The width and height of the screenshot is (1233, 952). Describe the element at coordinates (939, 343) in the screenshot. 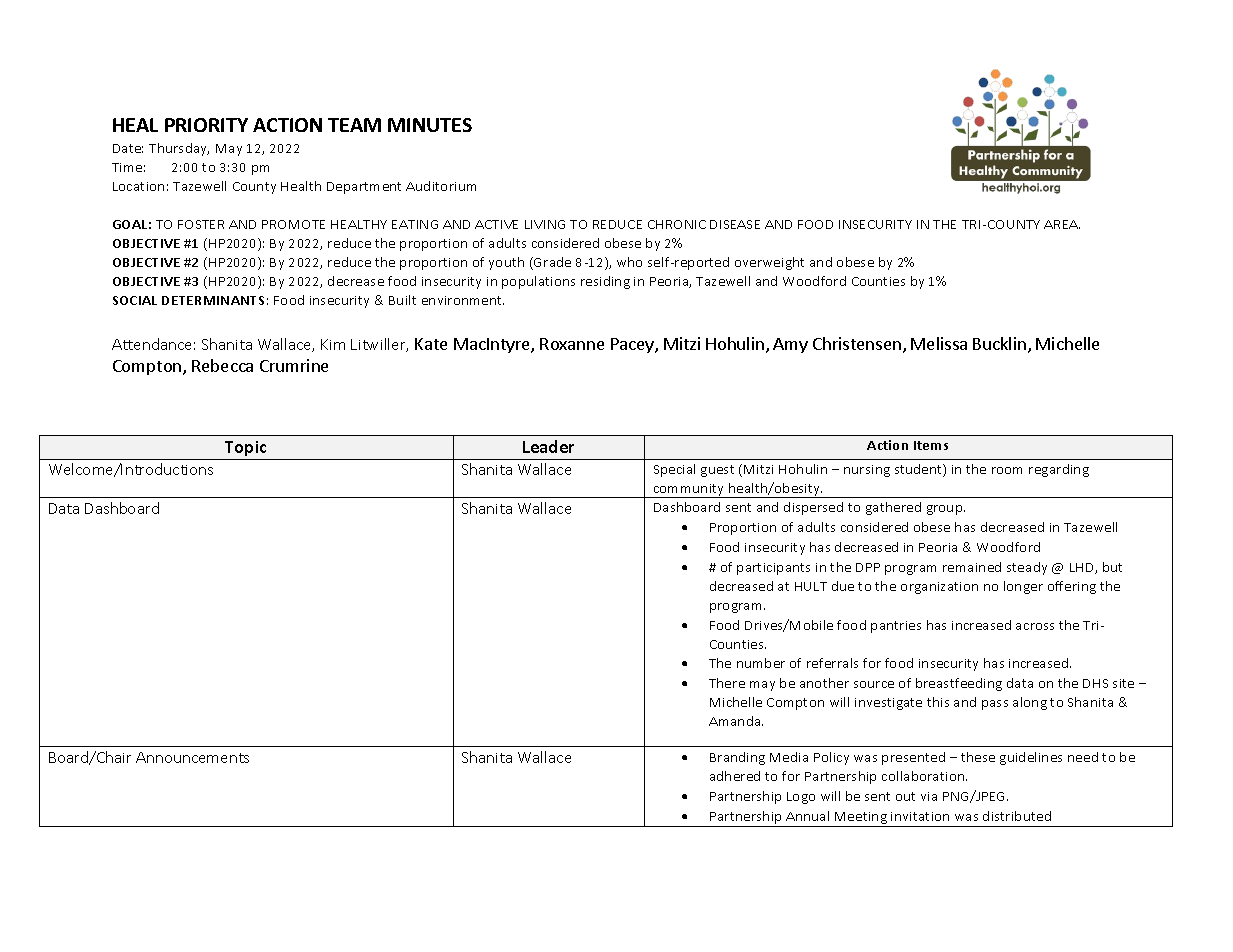

I see `Melissa` at that location.
